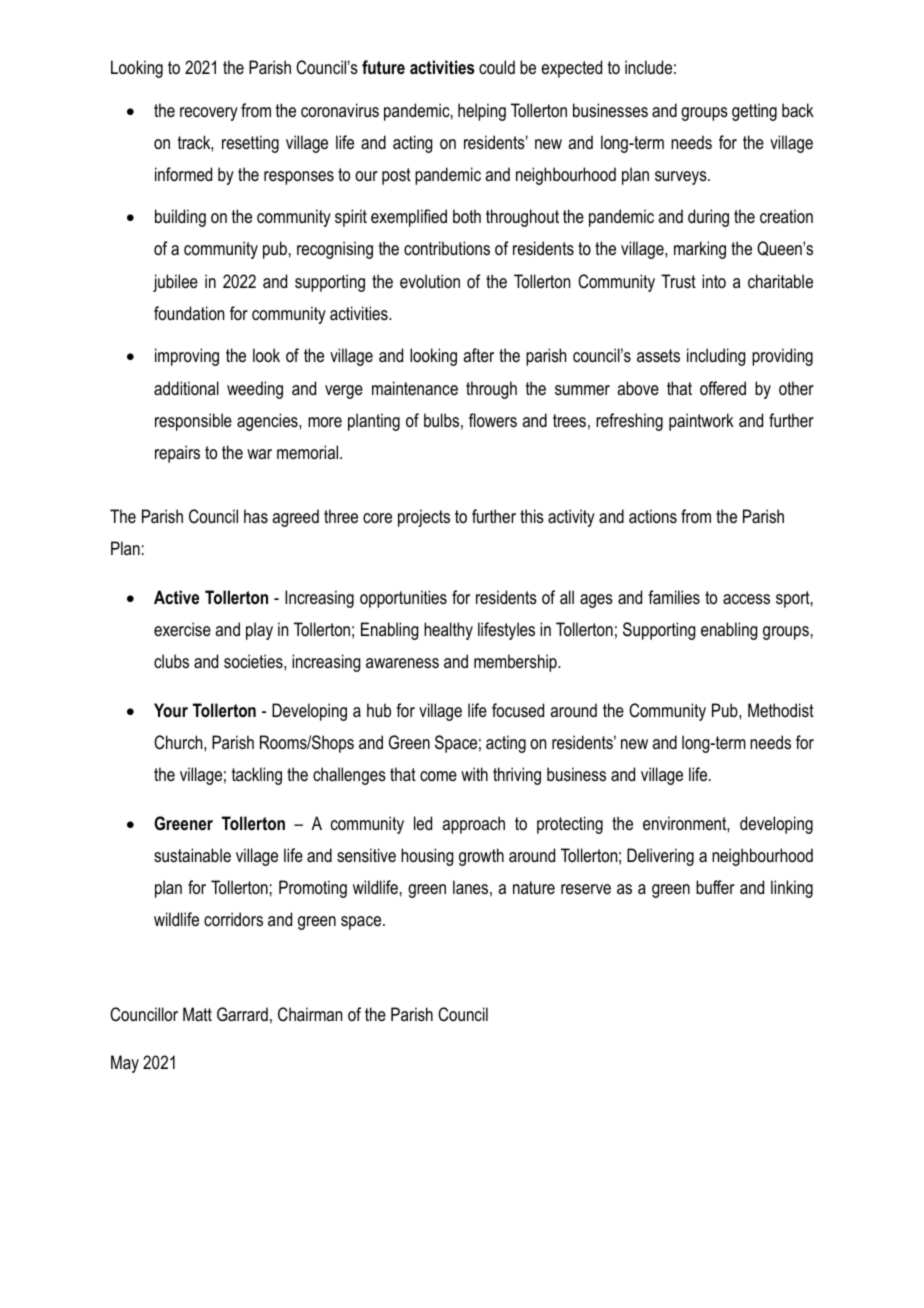  Describe the element at coordinates (781, 710) in the screenshot. I see `Methodist` at that location.
